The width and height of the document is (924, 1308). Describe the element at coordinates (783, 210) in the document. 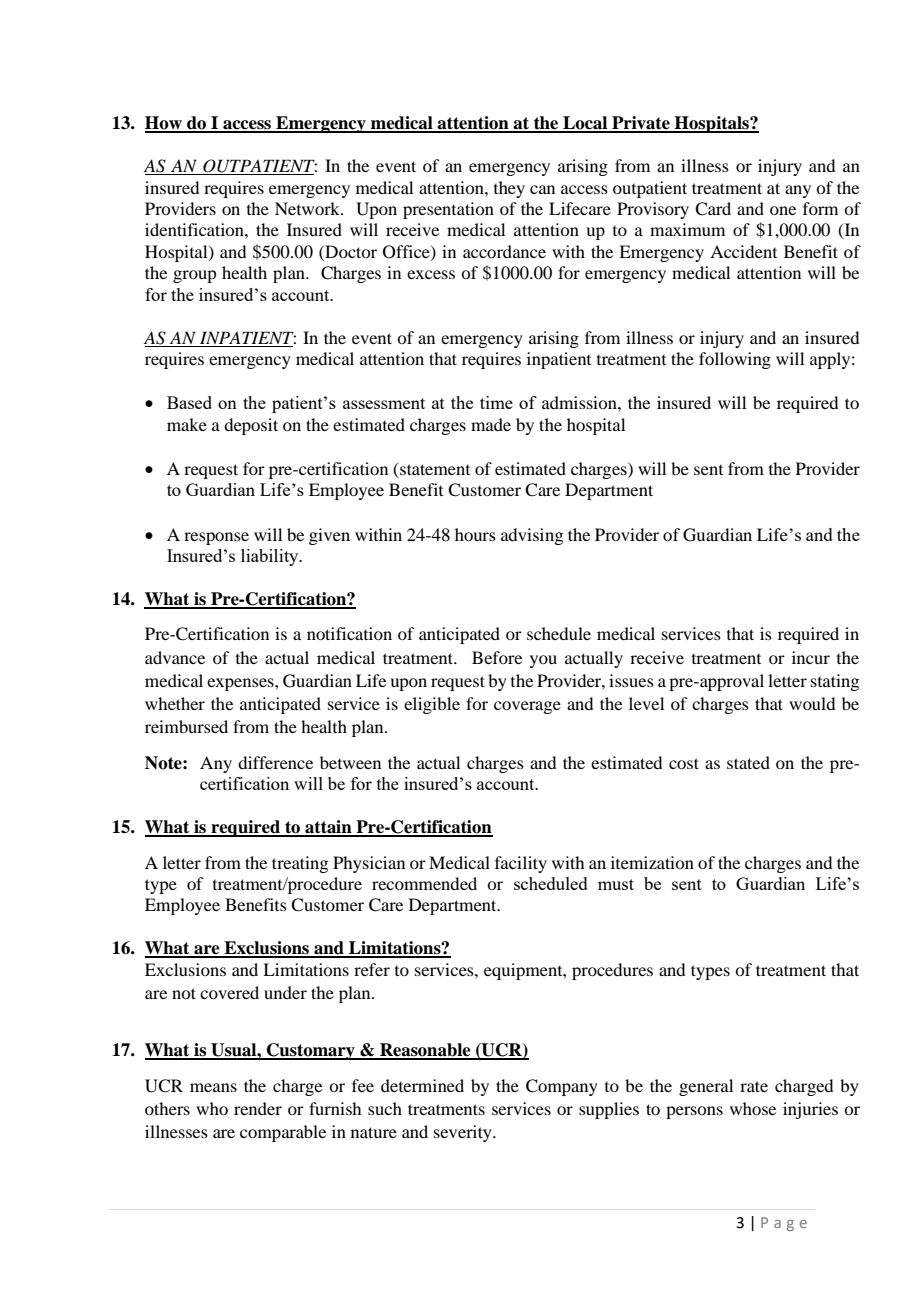

I see `one` at that location.
